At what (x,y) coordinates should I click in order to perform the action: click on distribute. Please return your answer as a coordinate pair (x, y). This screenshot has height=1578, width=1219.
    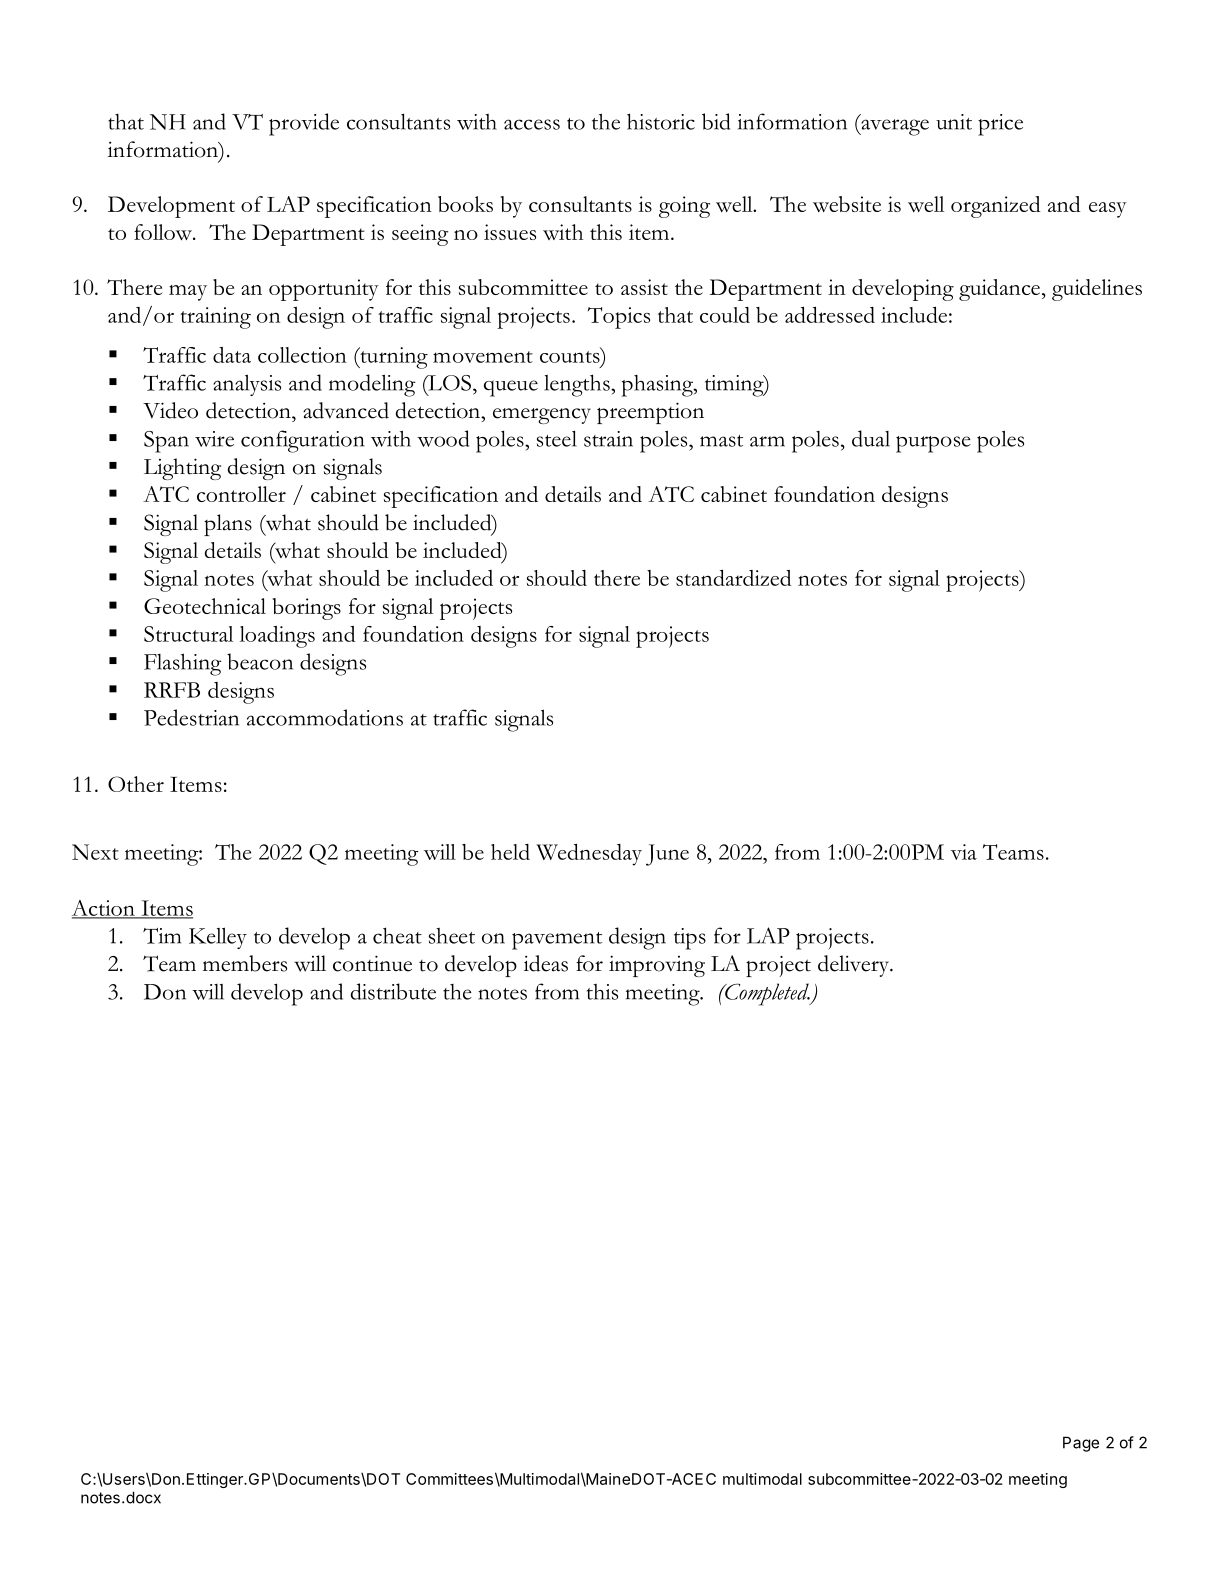
    Looking at the image, I should click on (393, 991).
